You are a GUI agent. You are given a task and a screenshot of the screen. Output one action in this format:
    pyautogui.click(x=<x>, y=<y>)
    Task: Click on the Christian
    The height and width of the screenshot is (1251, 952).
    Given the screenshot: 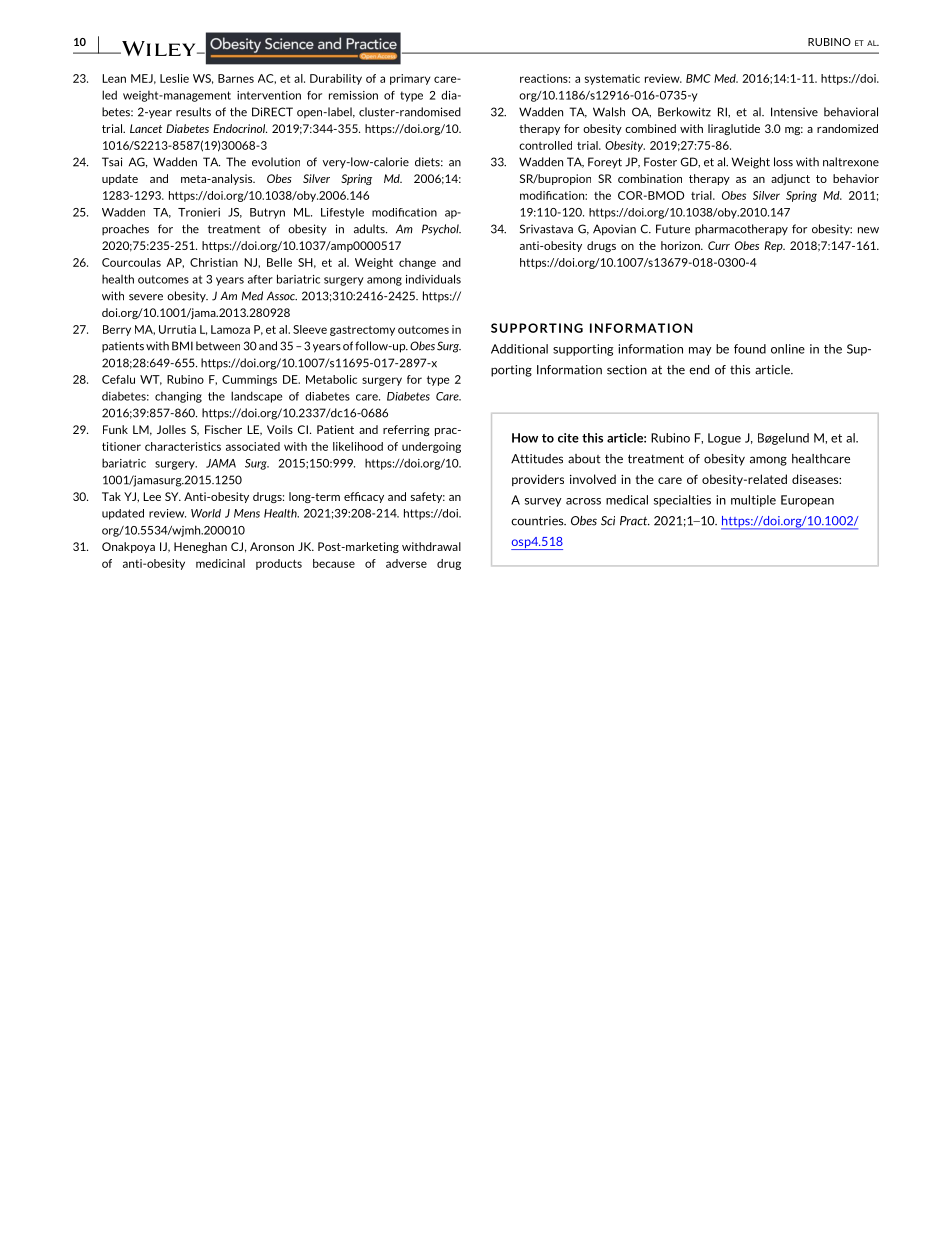 What is the action you would take?
    pyautogui.click(x=214, y=262)
